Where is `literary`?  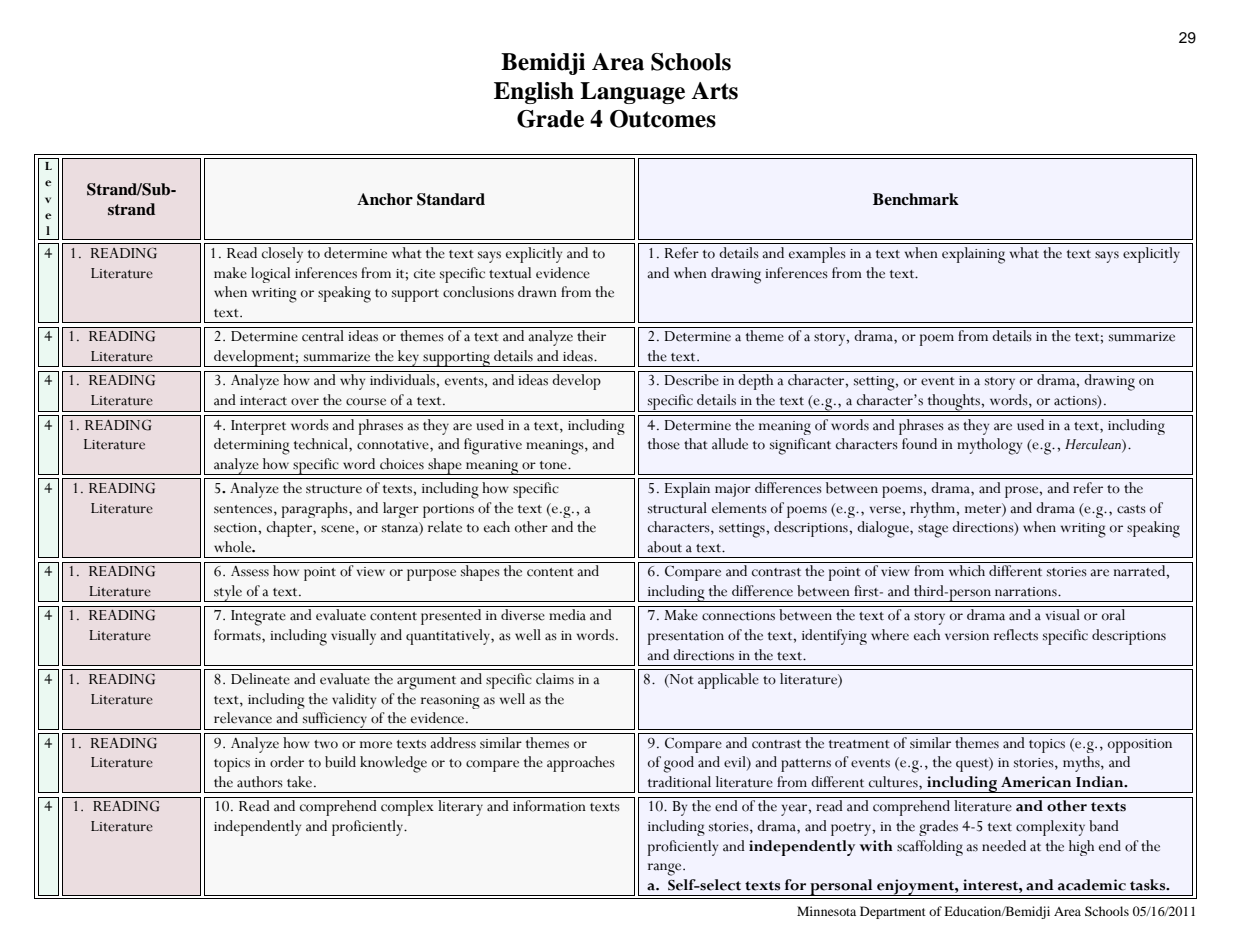 literary is located at coordinates (460, 808).
